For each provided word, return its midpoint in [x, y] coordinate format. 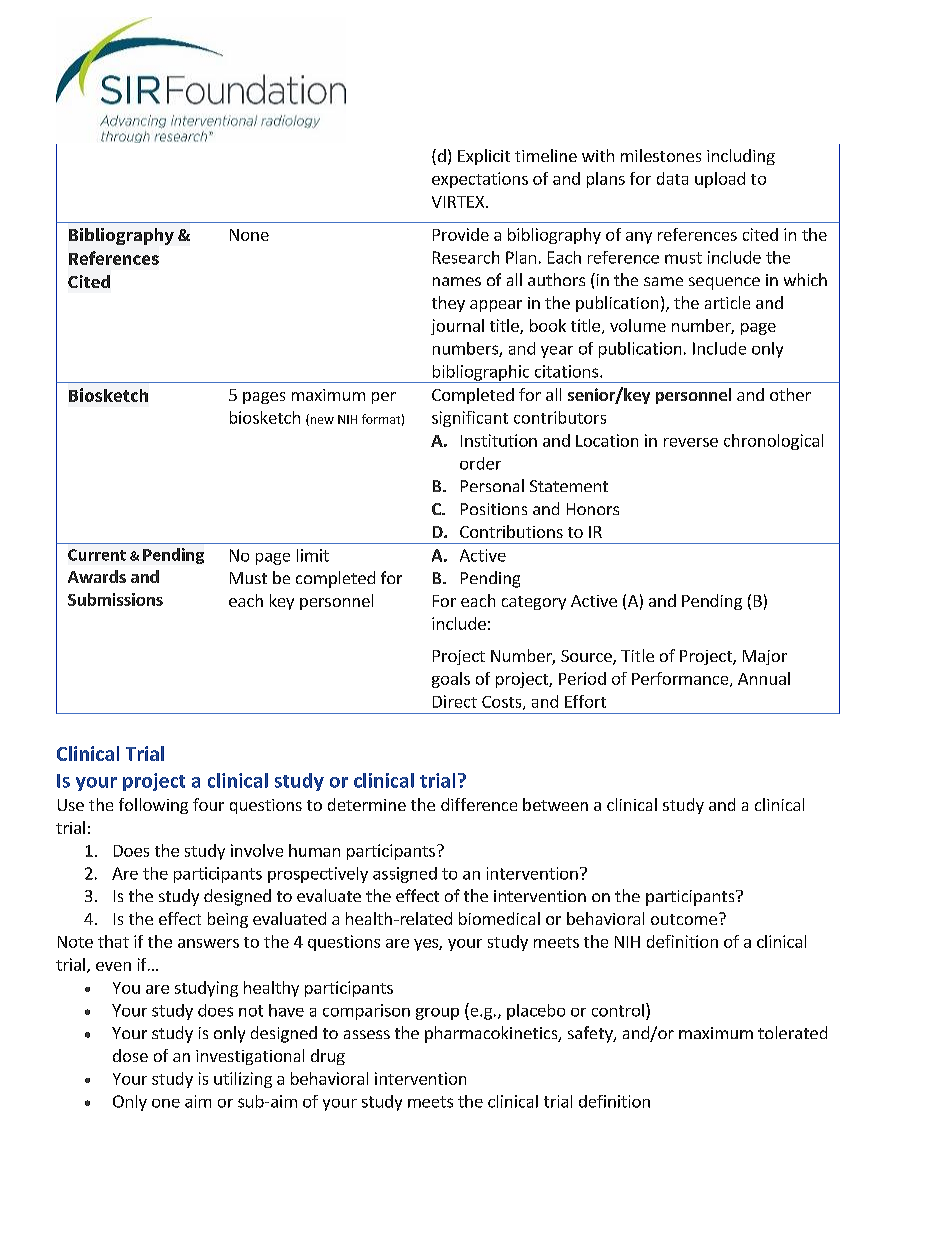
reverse [691, 442]
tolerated [792, 1032]
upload [720, 180]
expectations [480, 180]
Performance [681, 679]
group [437, 1014]
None [249, 235]
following [153, 806]
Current [97, 555]
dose [130, 1055]
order [480, 463]
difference [479, 804]
